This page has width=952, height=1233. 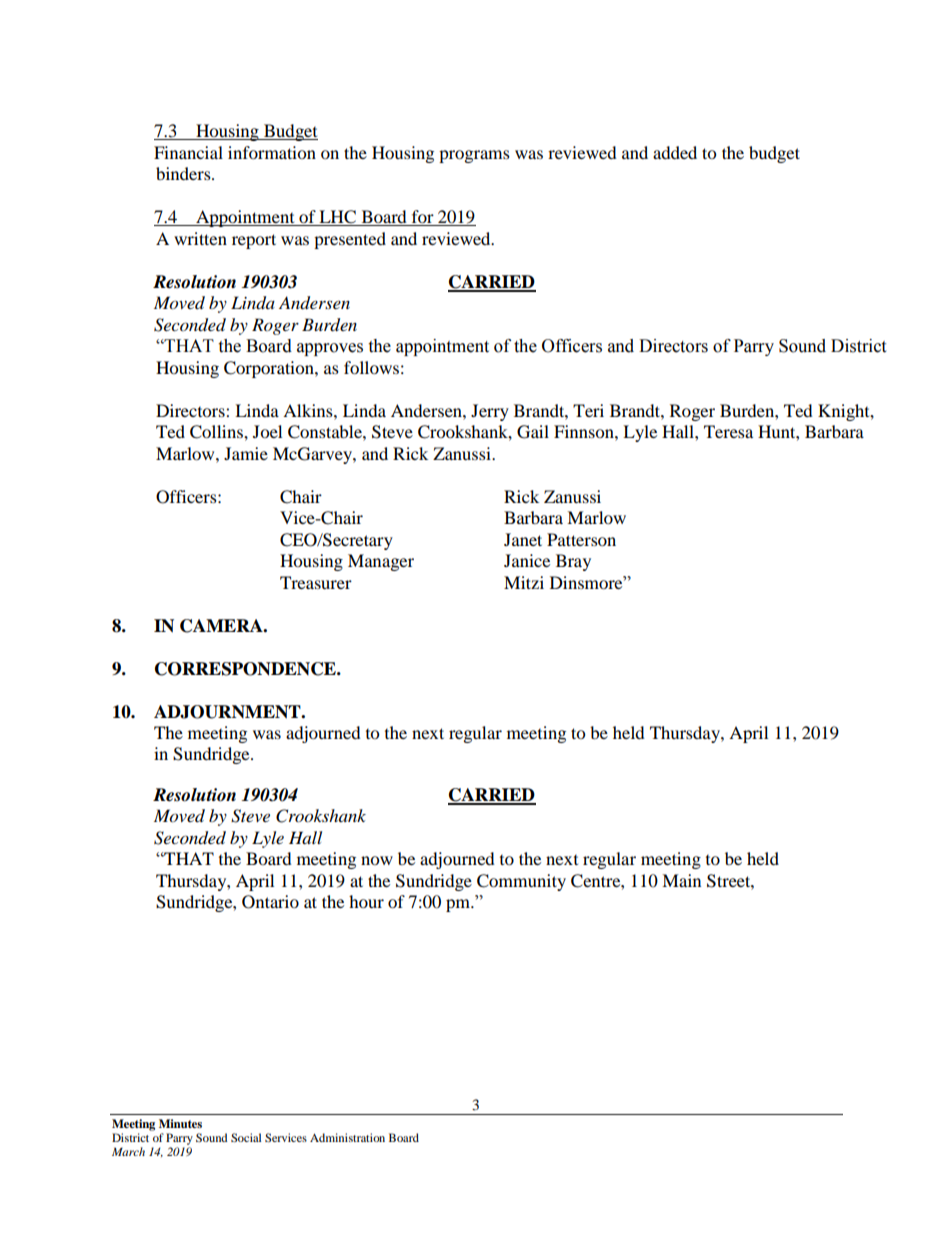 What do you see at coordinates (377, 860) in the page?
I see `now` at bounding box center [377, 860].
